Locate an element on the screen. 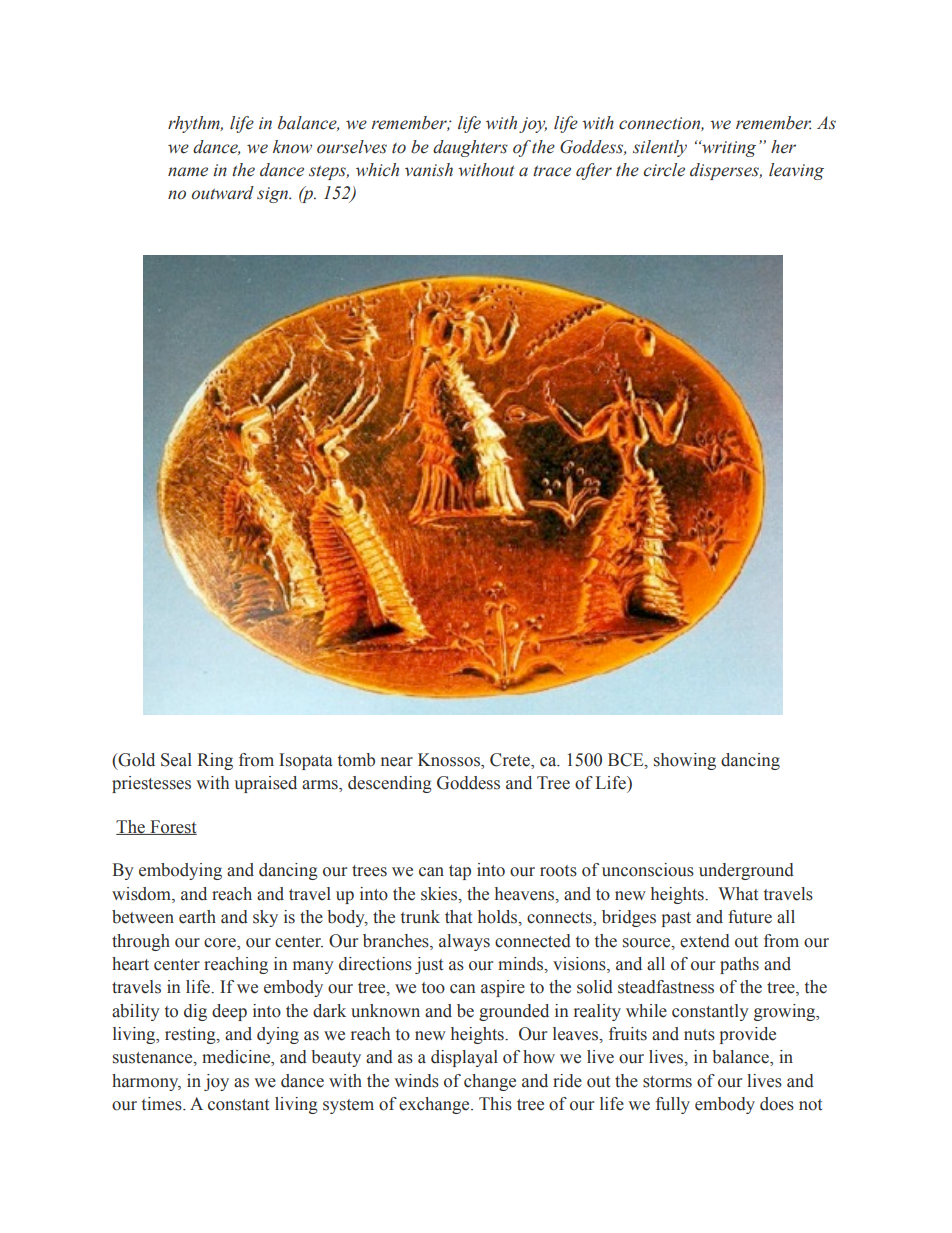  Knossos is located at coordinates (450, 761).
